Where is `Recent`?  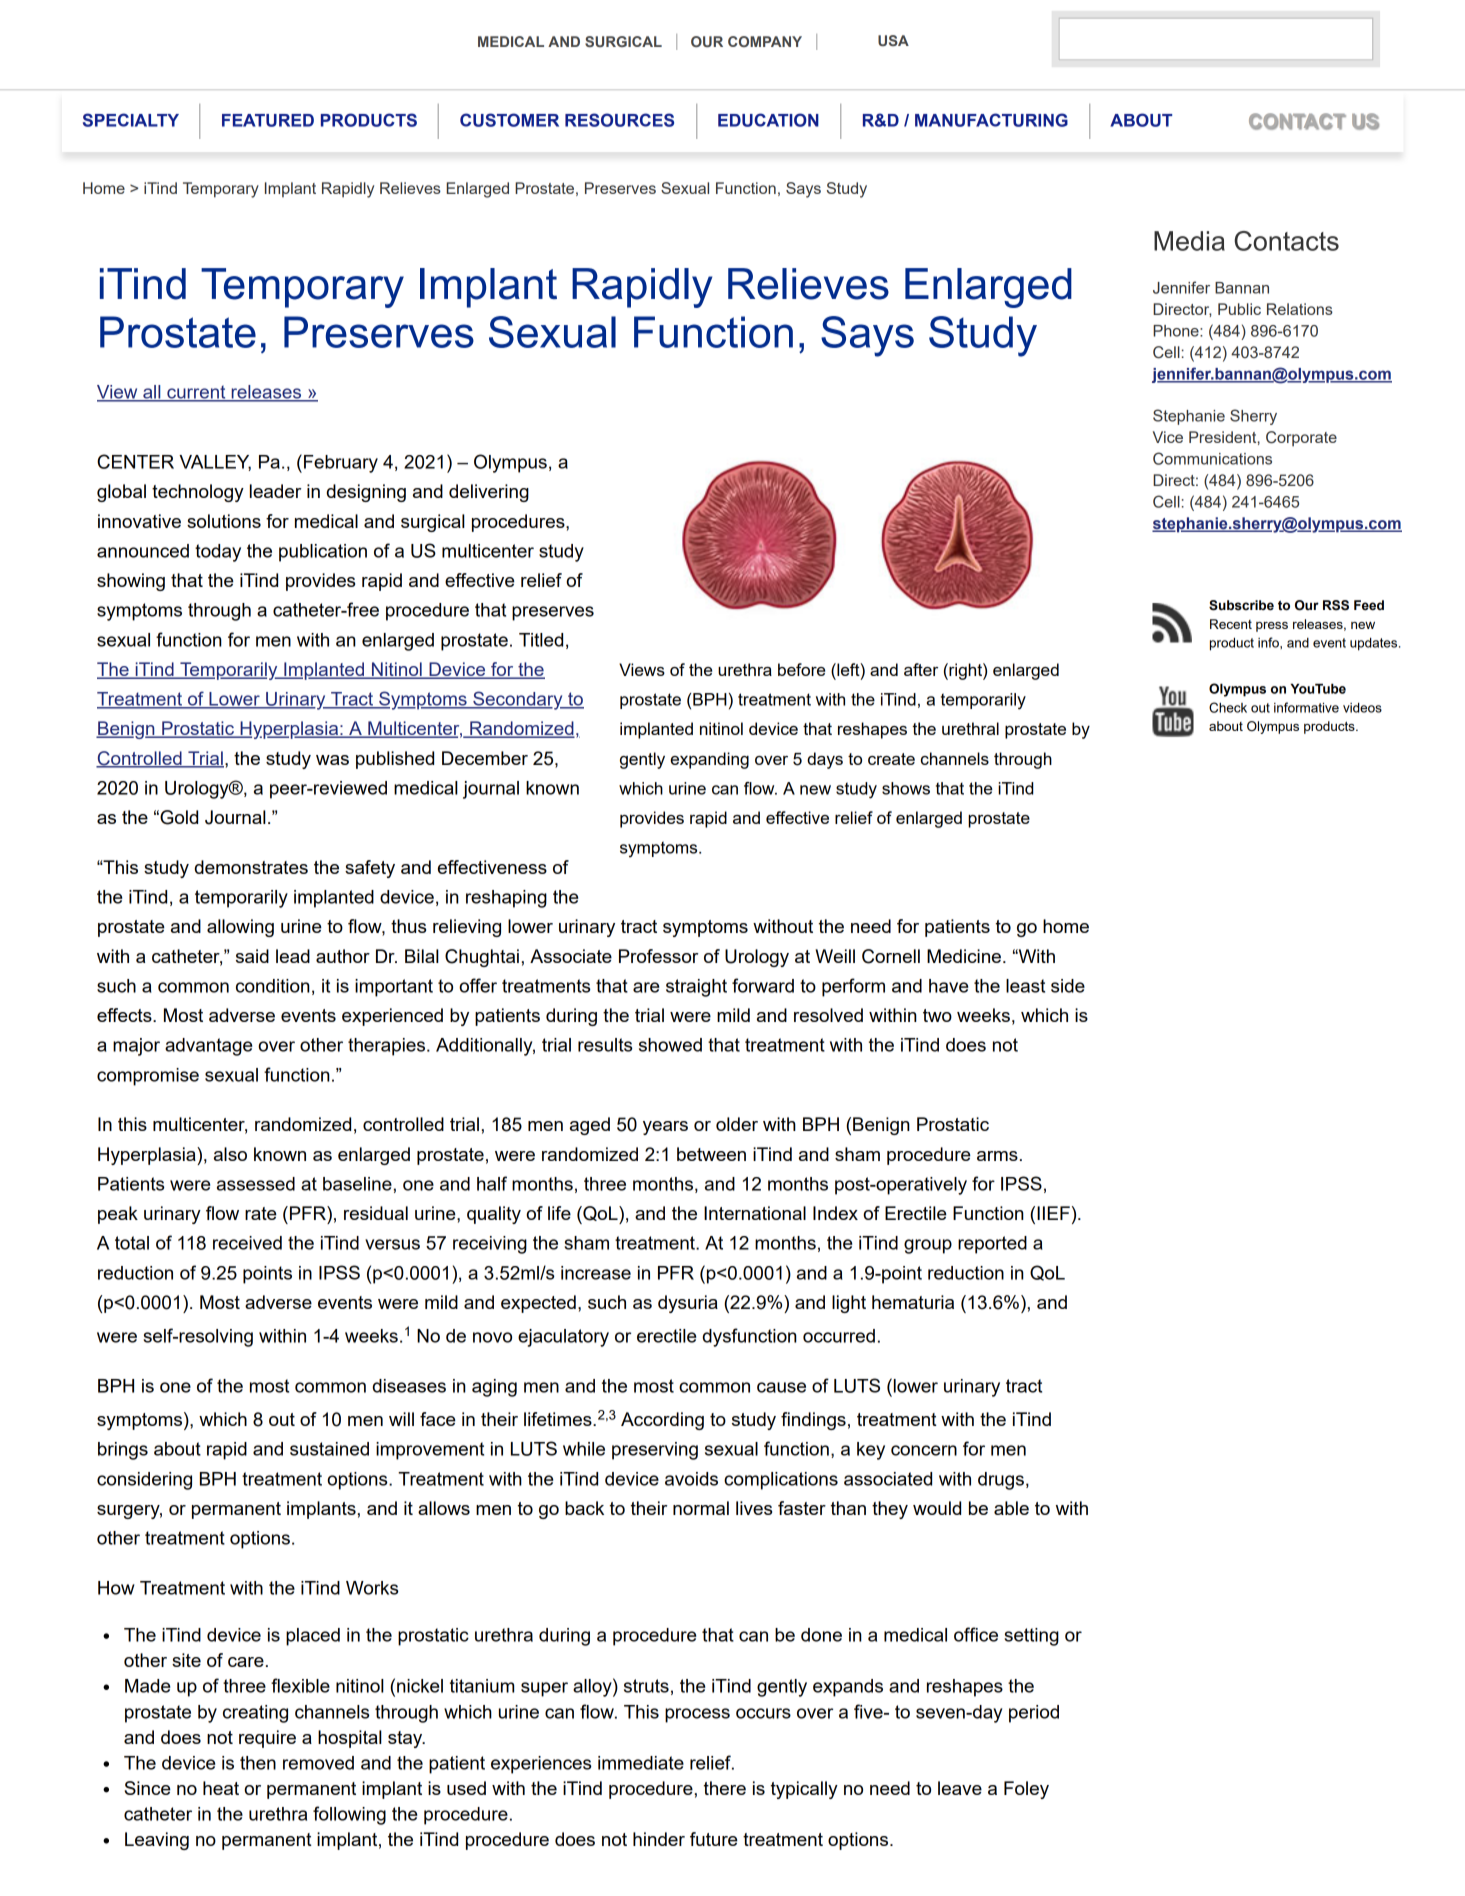
Recent is located at coordinates (1231, 624).
